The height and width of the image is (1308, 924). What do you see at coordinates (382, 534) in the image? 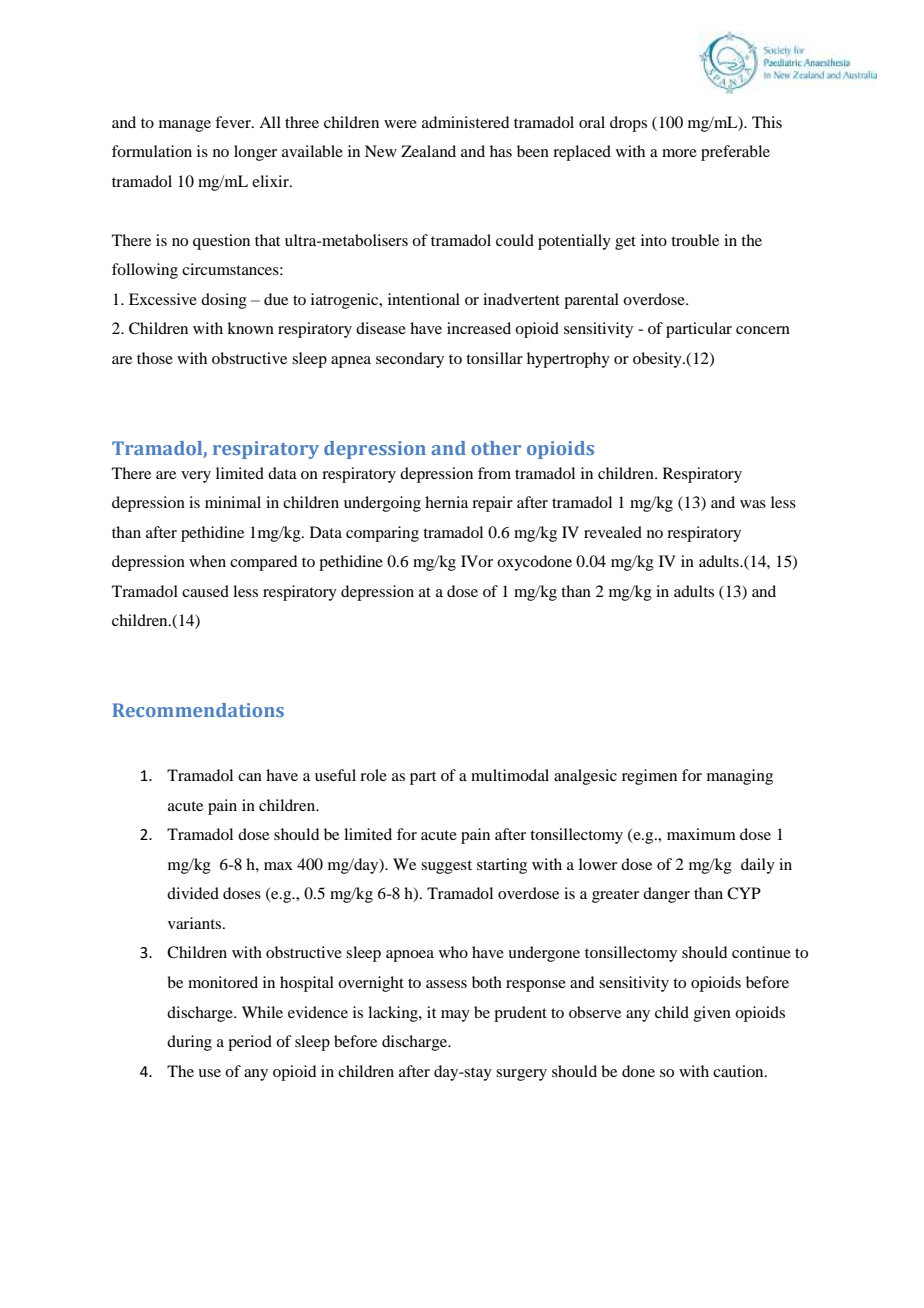
I see `comparing` at bounding box center [382, 534].
